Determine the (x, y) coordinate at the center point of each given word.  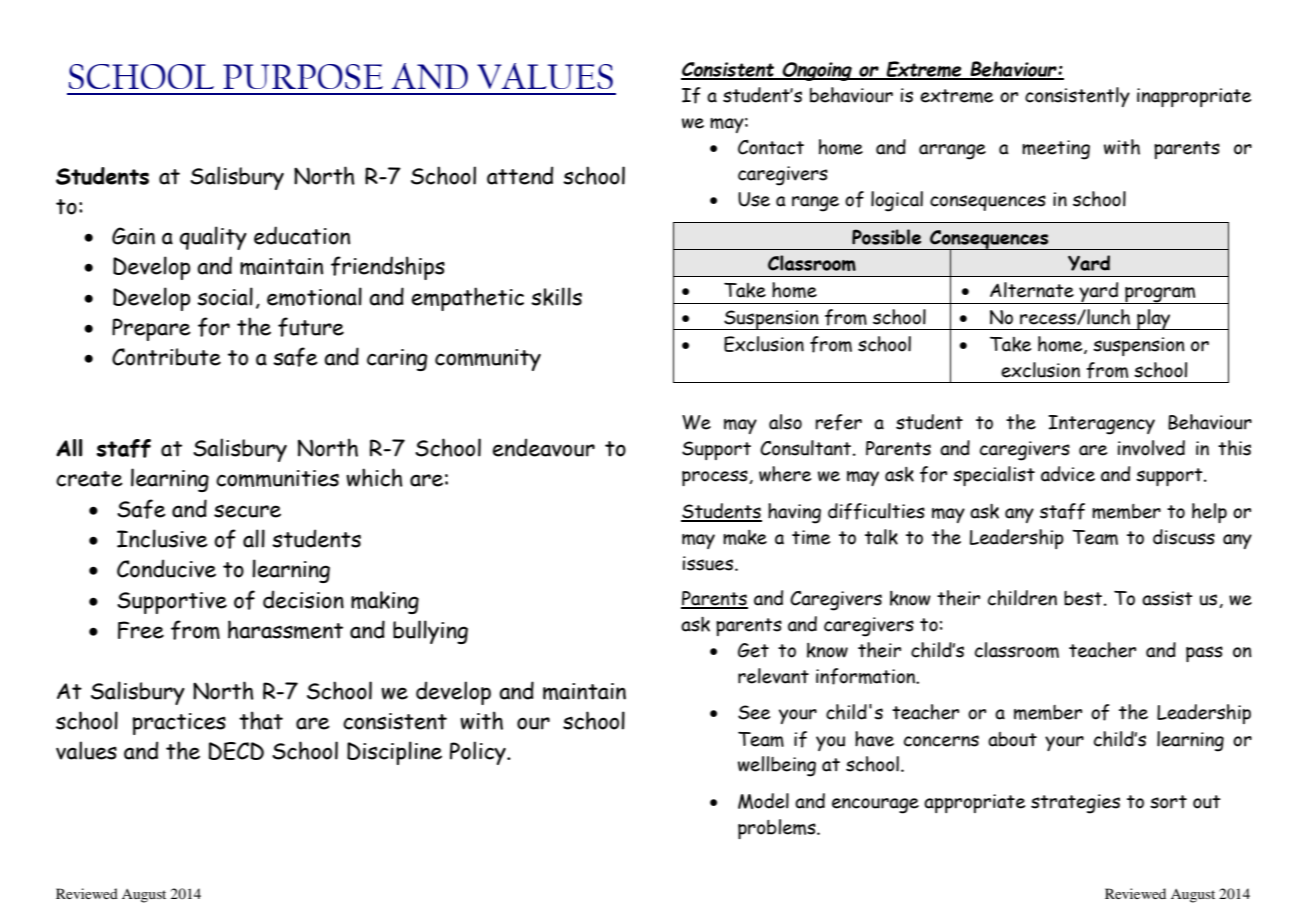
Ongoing (817, 71)
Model (763, 801)
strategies (1075, 804)
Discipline (394, 753)
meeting (1056, 150)
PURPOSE (303, 76)
